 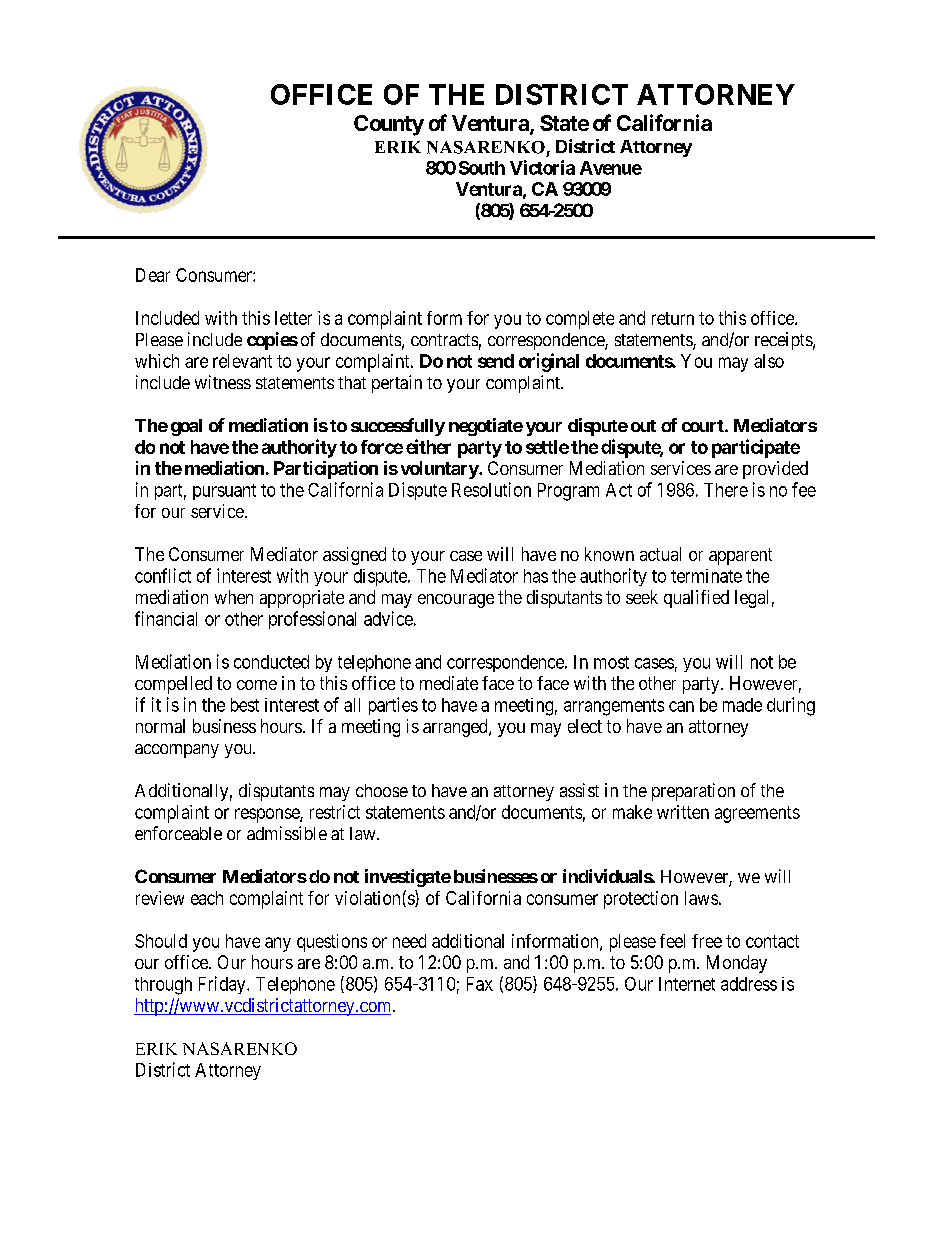 What do you see at coordinates (480, 984) in the screenshot?
I see `Fax` at bounding box center [480, 984].
